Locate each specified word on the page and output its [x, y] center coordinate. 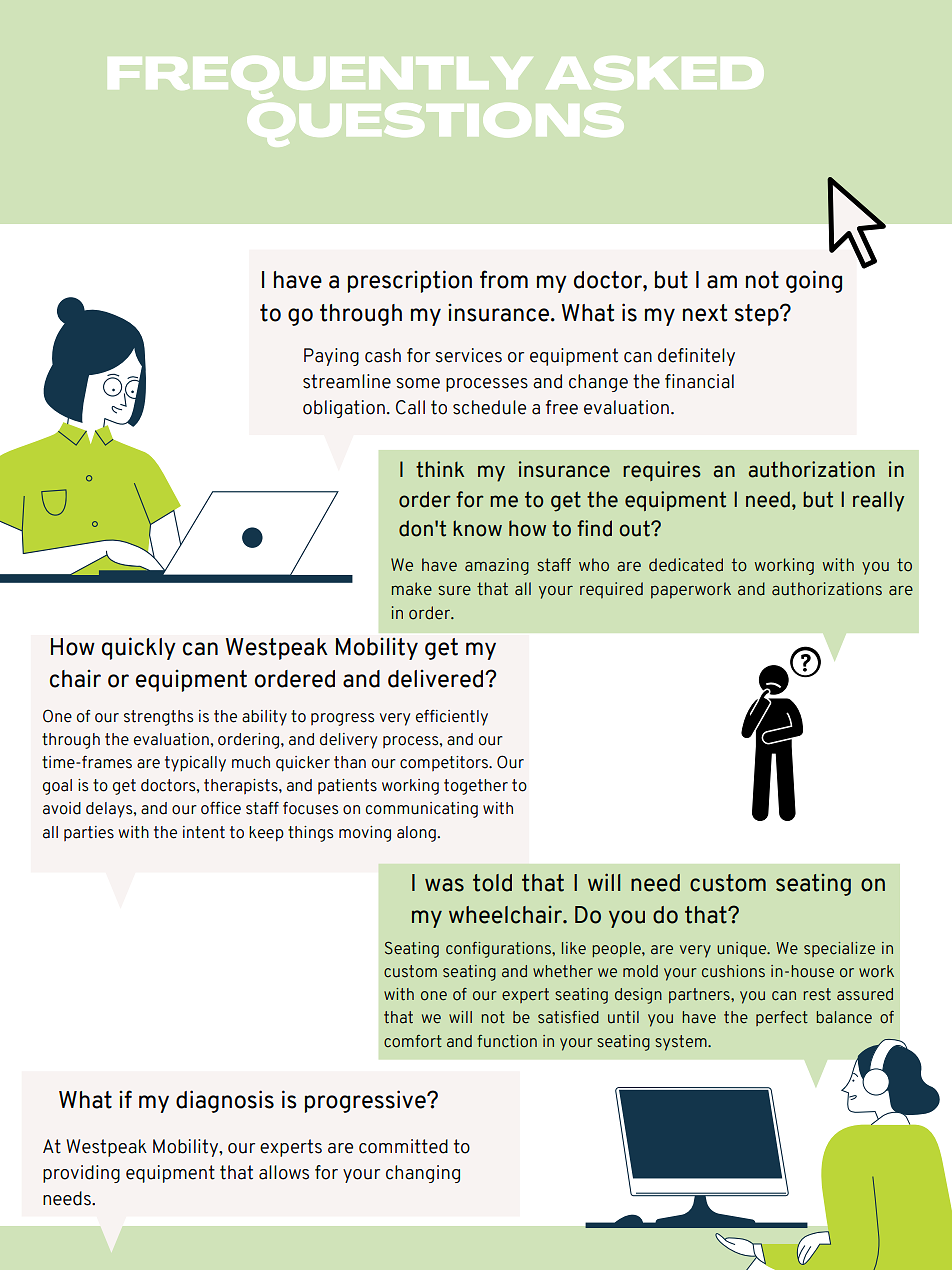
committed [403, 1146]
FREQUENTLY [320, 78]
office [221, 808]
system [682, 1043]
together [476, 787]
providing [81, 1174]
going [814, 281]
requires [662, 471]
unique [743, 949]
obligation [344, 409]
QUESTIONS [435, 125]
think [440, 469]
